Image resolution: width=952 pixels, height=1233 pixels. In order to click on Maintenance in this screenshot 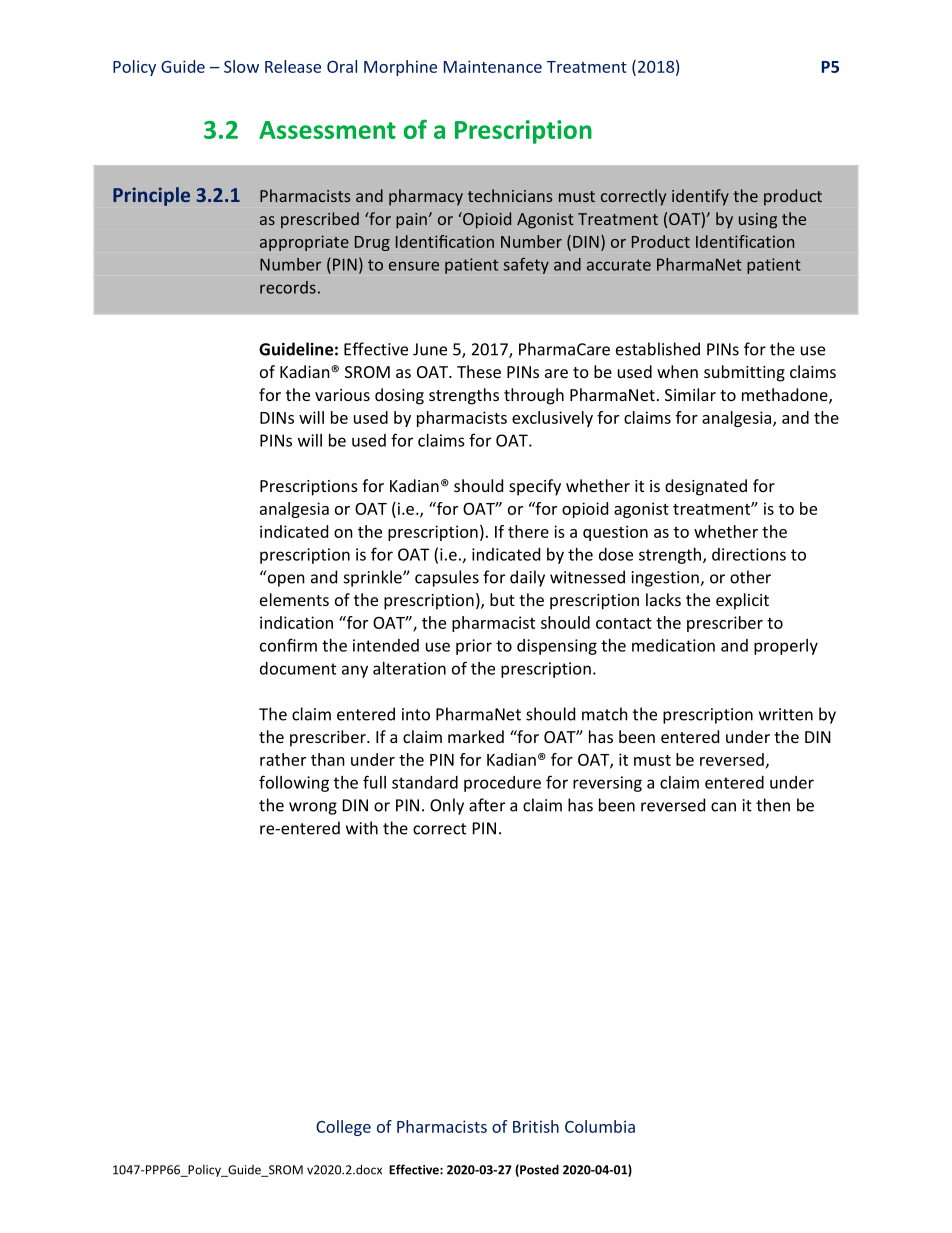, I will do `click(493, 66)`.
